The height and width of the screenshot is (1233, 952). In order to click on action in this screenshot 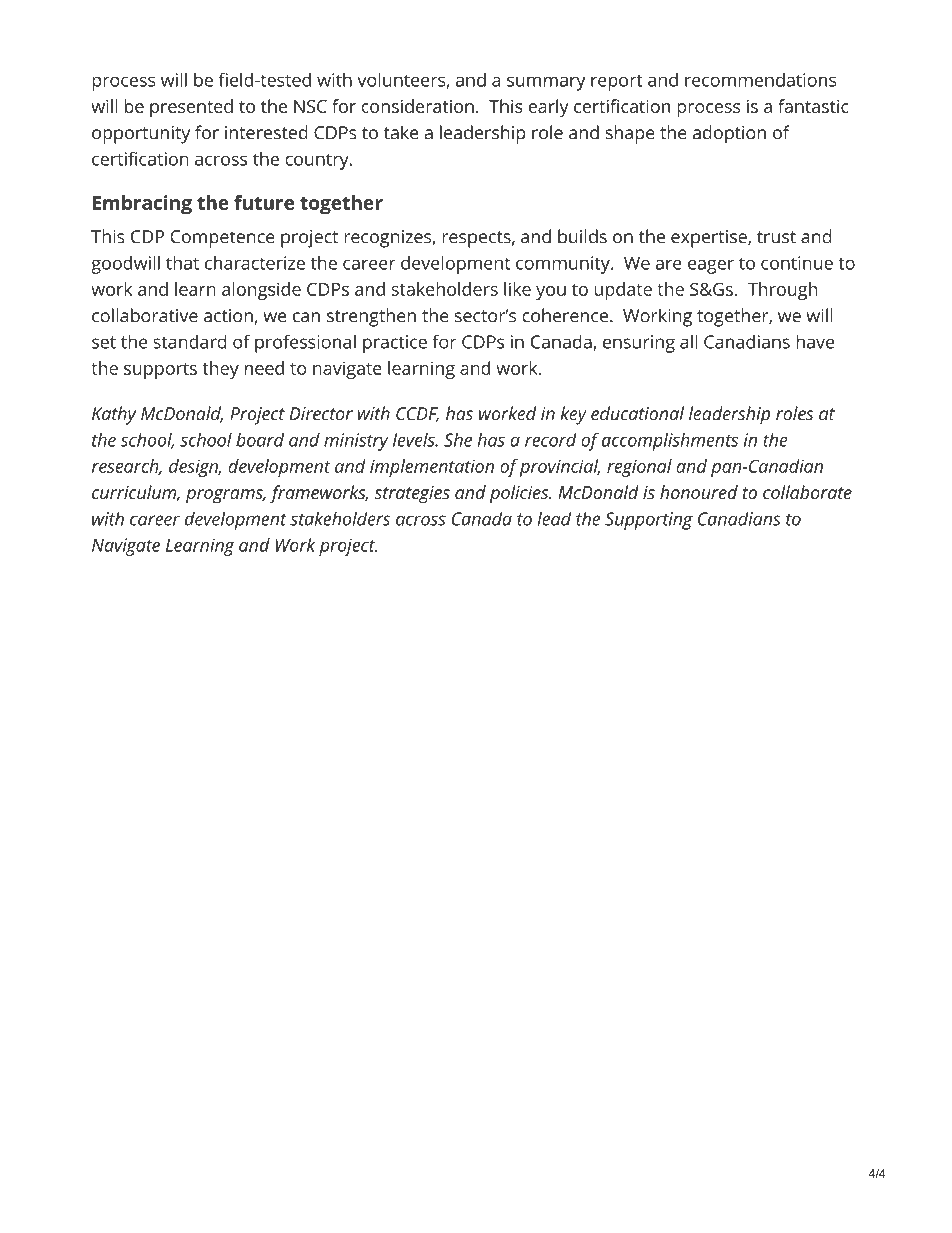, I will do `click(228, 316)`.
